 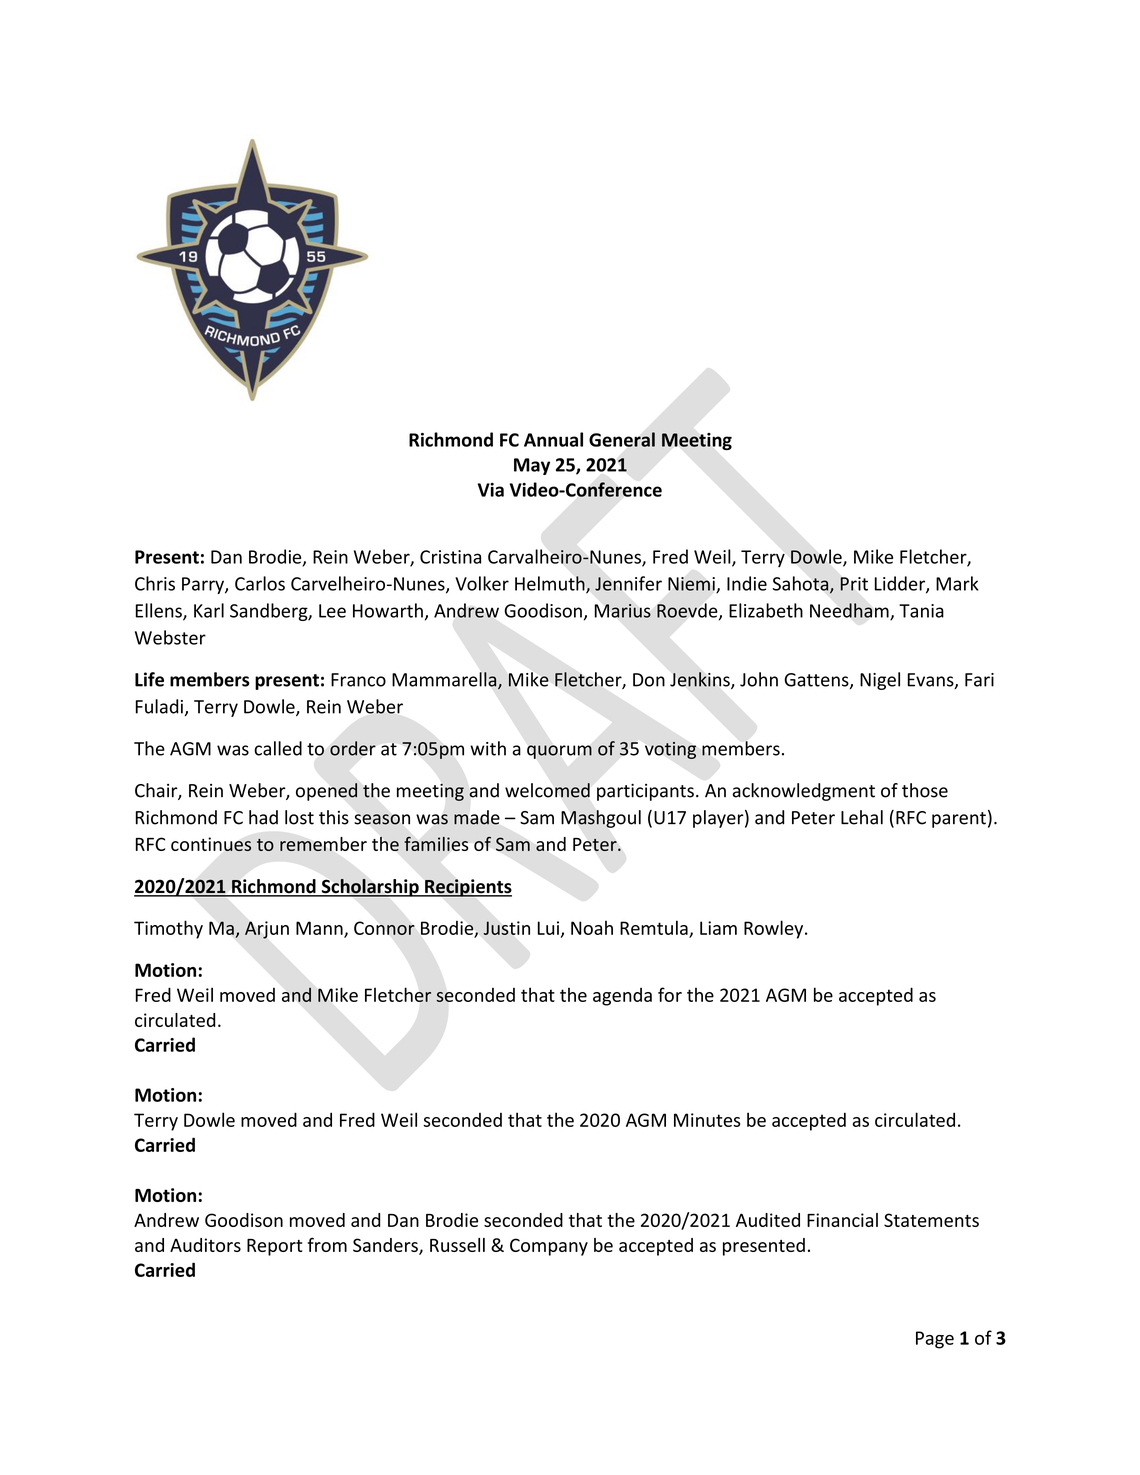 What do you see at coordinates (622, 997) in the document?
I see `agenda` at bounding box center [622, 997].
